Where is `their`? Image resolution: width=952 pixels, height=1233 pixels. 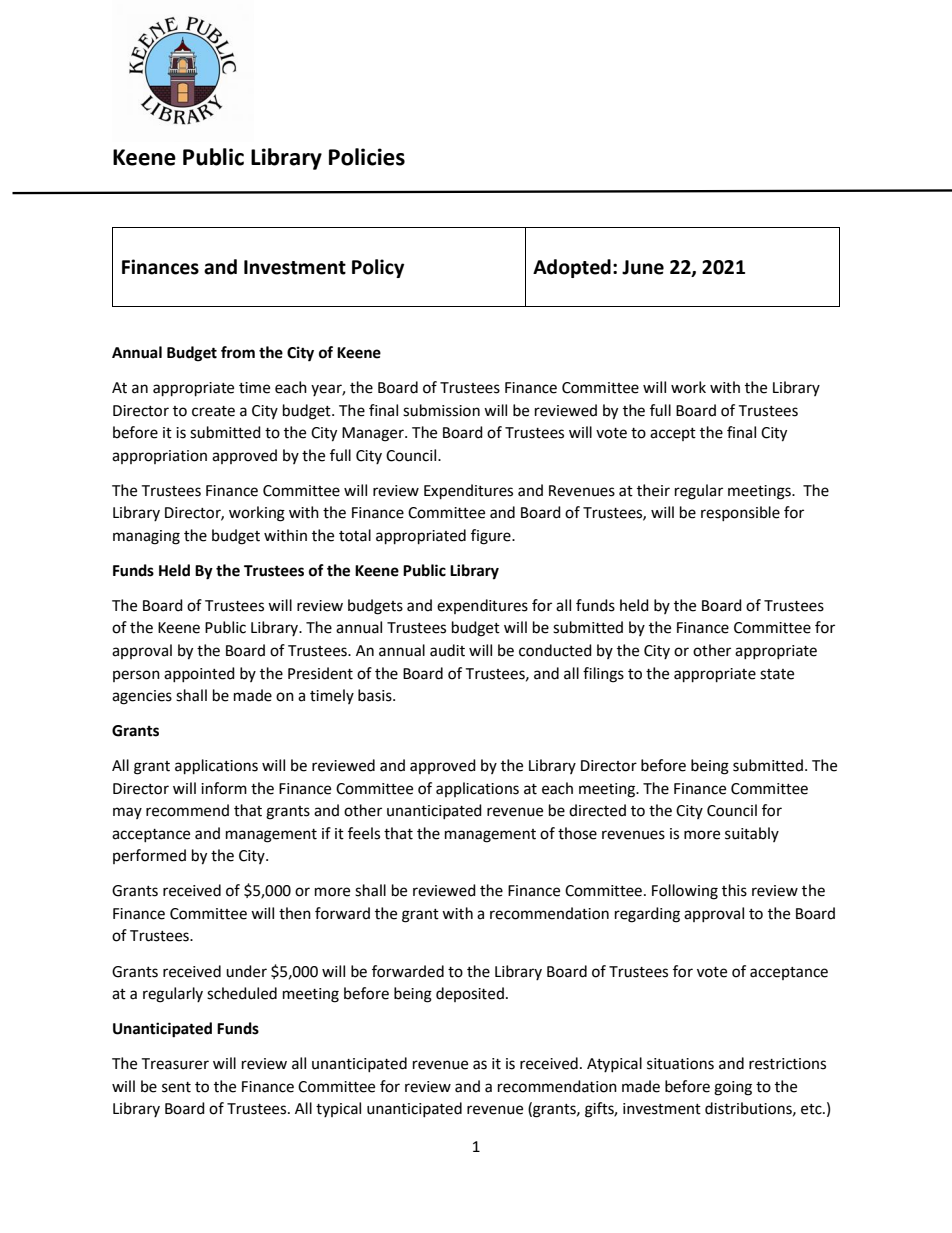
their is located at coordinates (653, 490).
